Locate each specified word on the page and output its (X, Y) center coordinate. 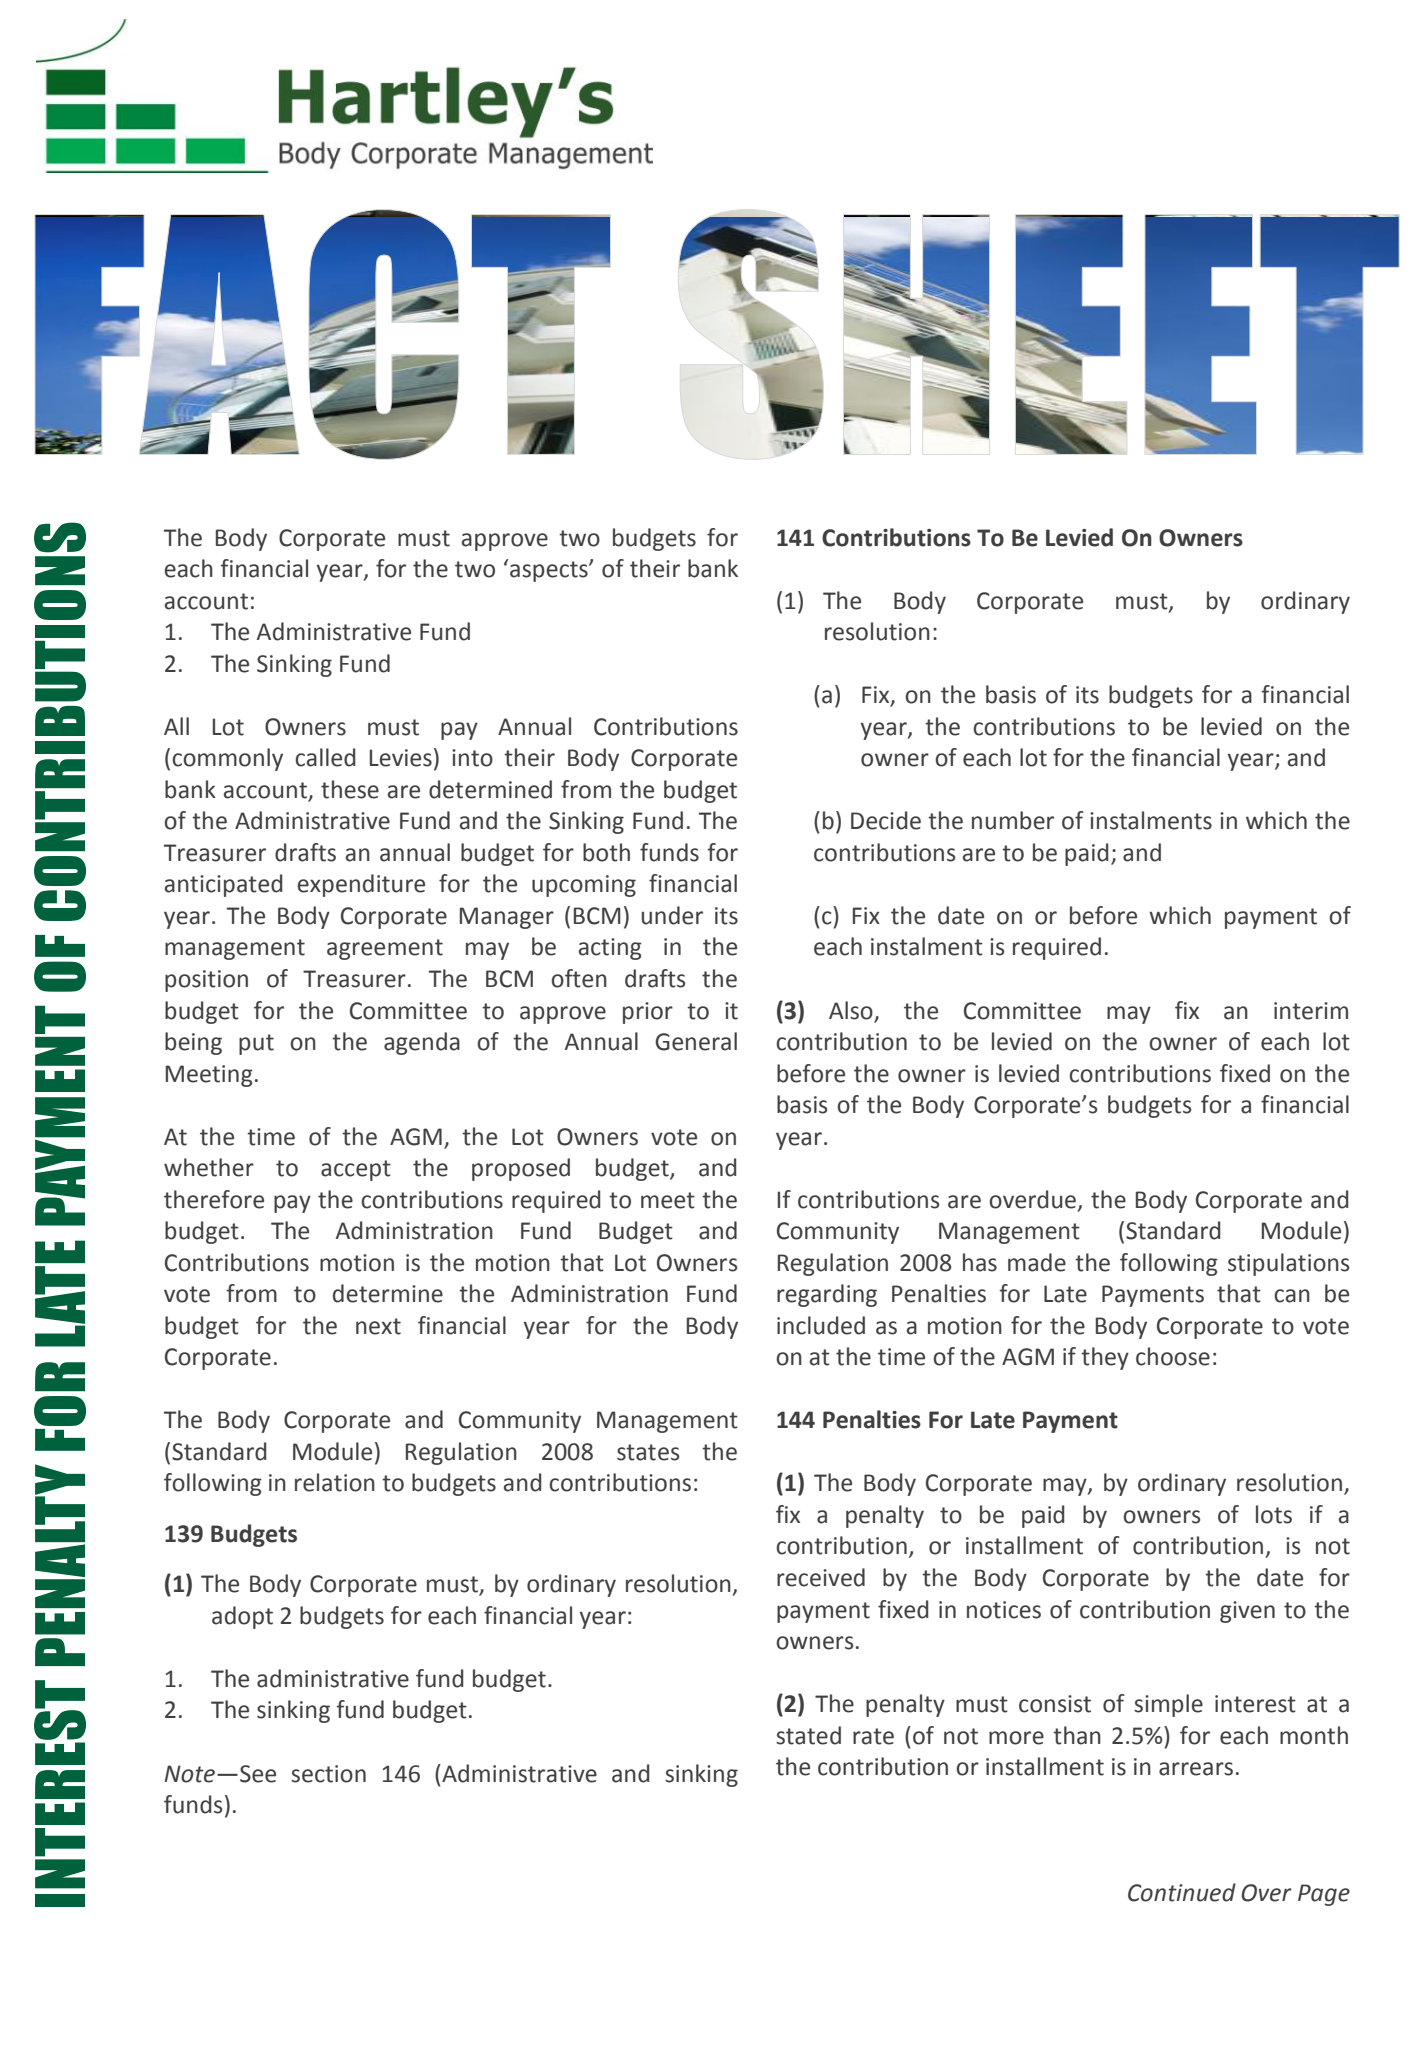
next (378, 1326)
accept (356, 1170)
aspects (550, 571)
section (328, 1774)
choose (1173, 1356)
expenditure (361, 885)
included (821, 1325)
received (821, 1577)
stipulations (1288, 1264)
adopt (242, 1617)
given (1247, 1612)
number (1013, 820)
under (672, 915)
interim (1311, 1011)
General (696, 1041)
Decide (886, 820)
